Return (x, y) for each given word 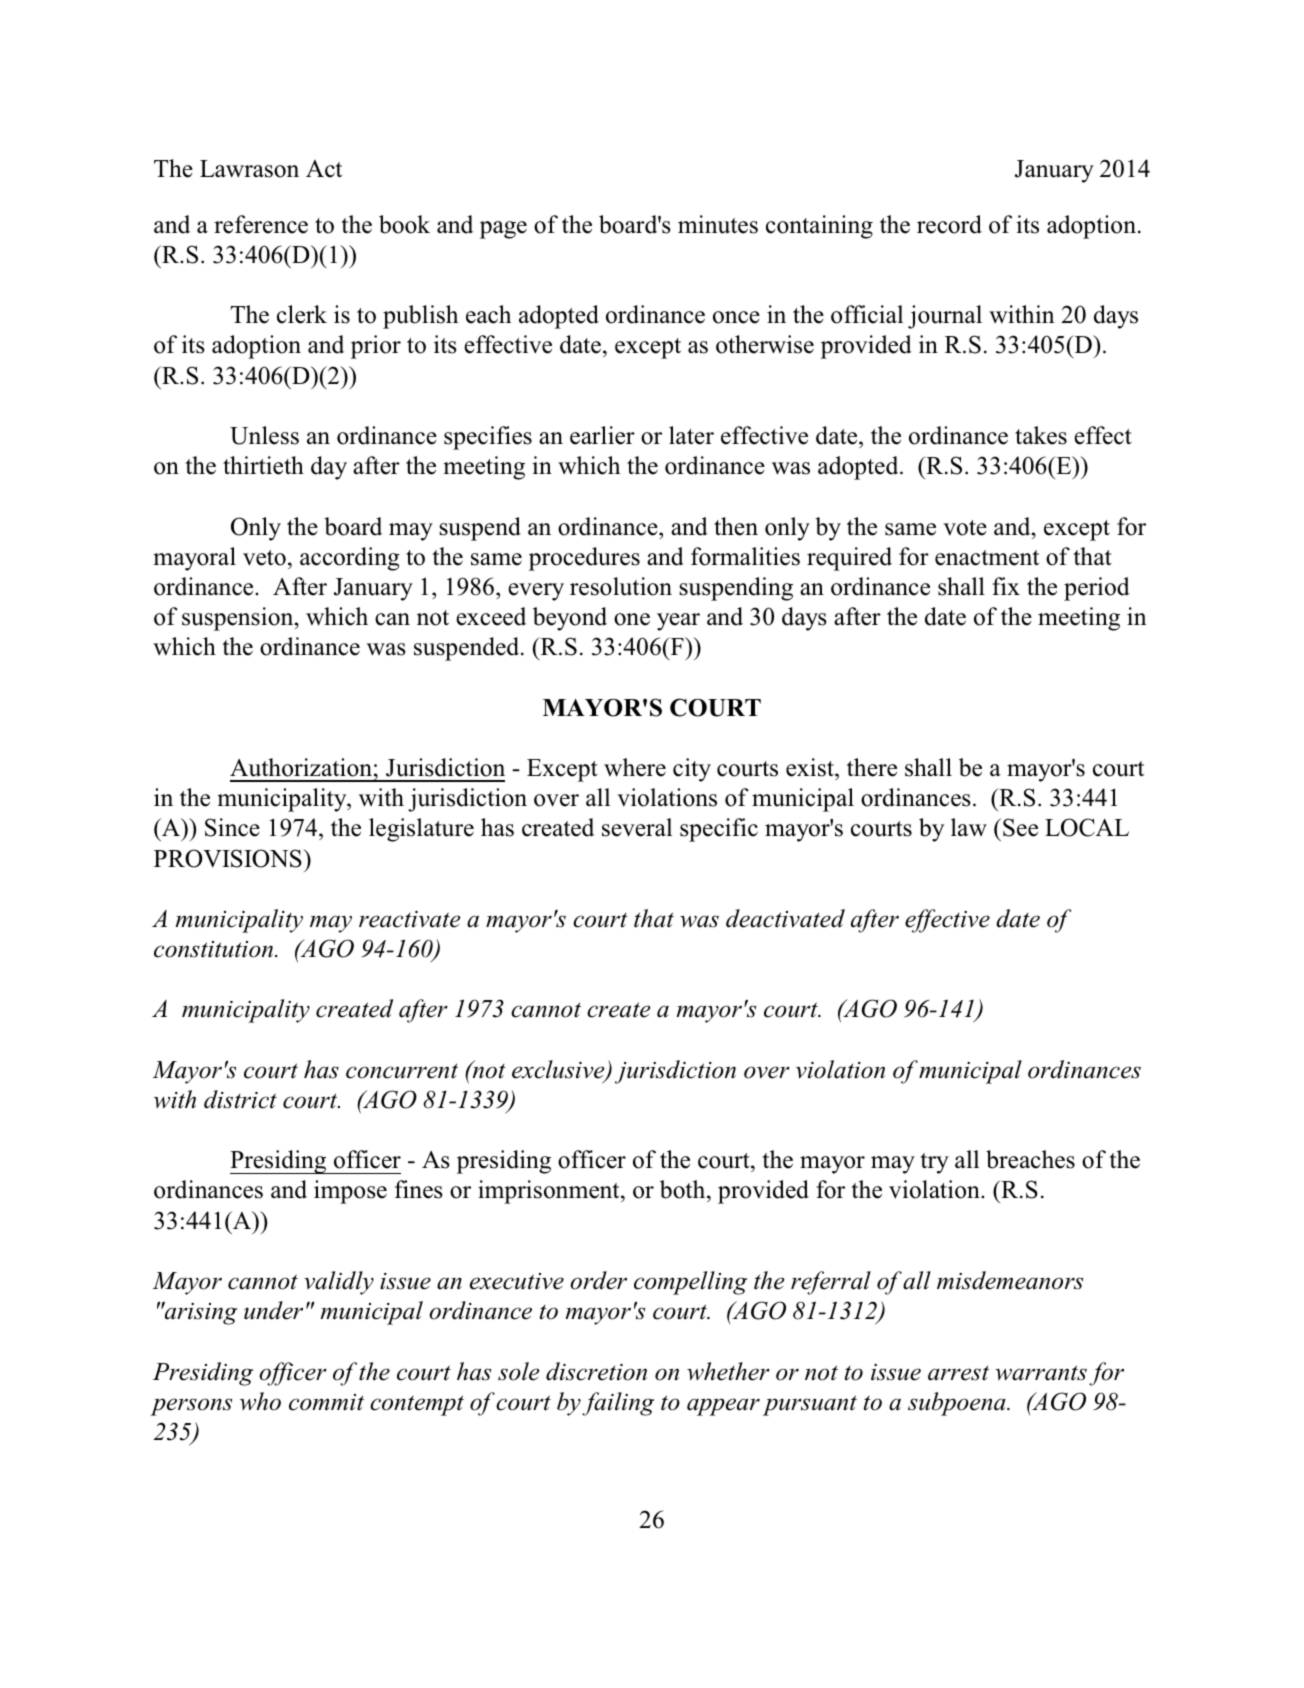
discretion (596, 1371)
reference (261, 224)
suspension (239, 619)
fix (1006, 586)
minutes (718, 224)
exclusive (559, 1070)
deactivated (785, 918)
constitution (215, 949)
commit (326, 1402)
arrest (958, 1373)
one (632, 619)
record (949, 224)
